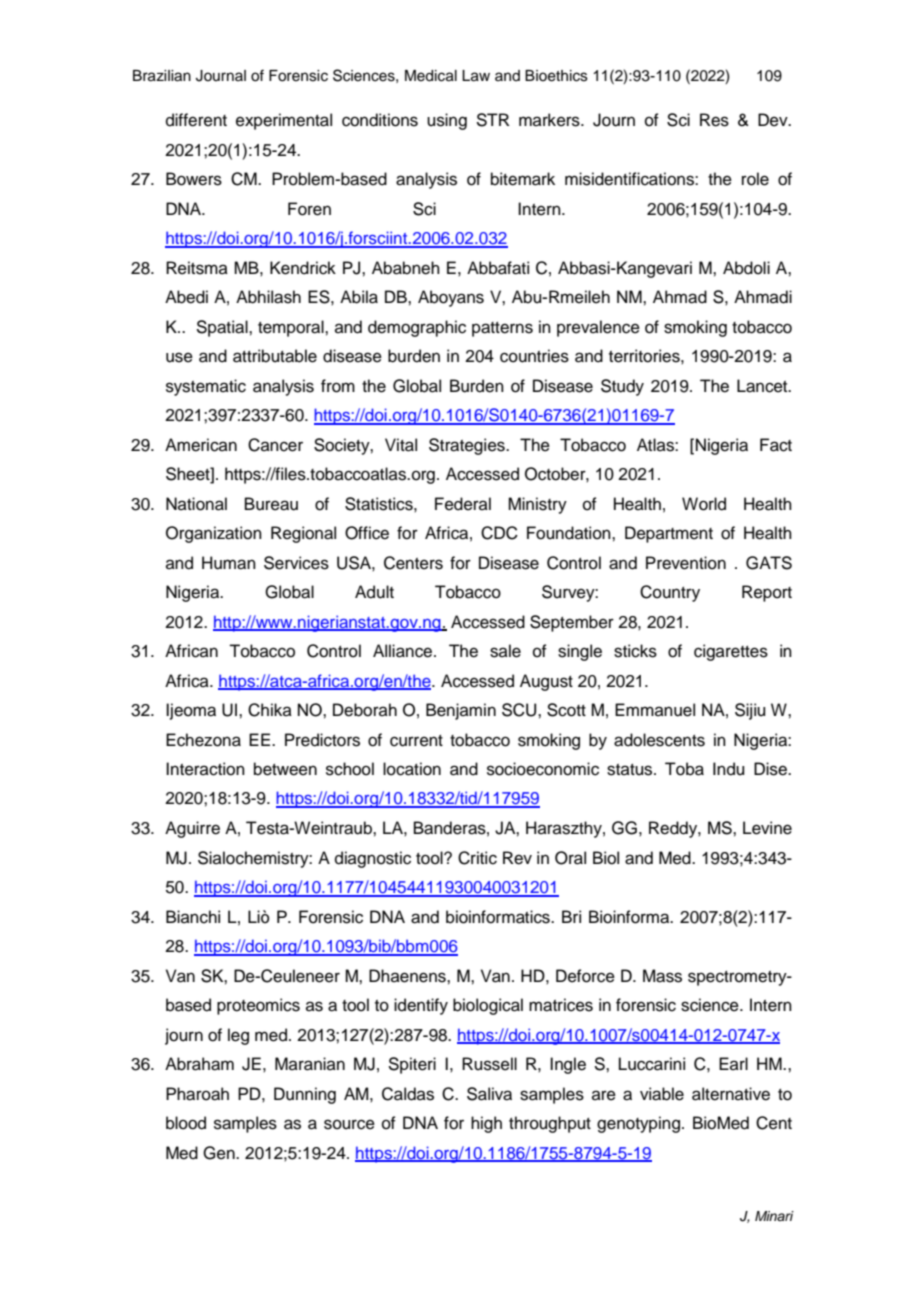 The height and width of the screenshot is (1309, 924). I want to click on patterns, so click(502, 329).
